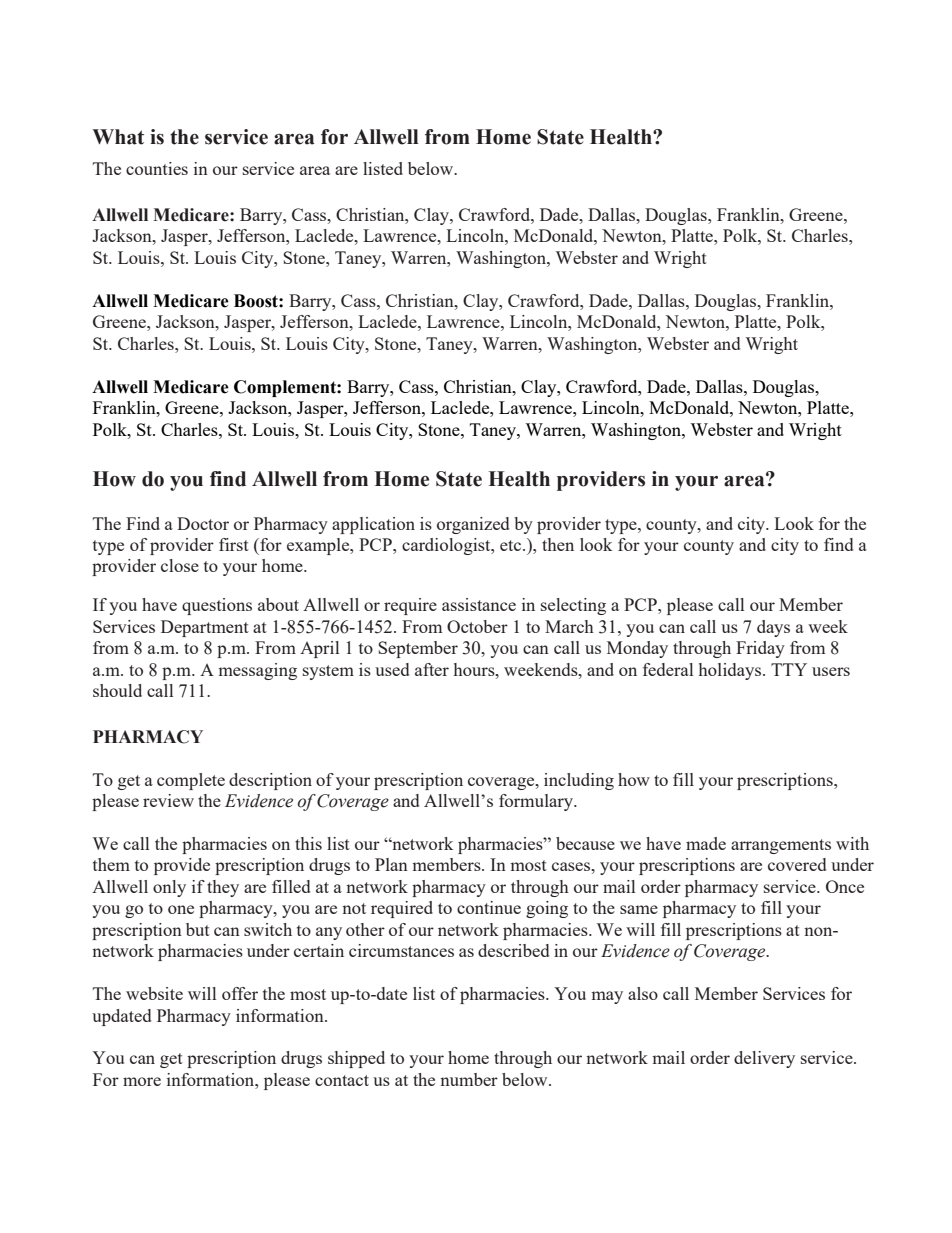  I want to click on Doctor, so click(203, 523).
